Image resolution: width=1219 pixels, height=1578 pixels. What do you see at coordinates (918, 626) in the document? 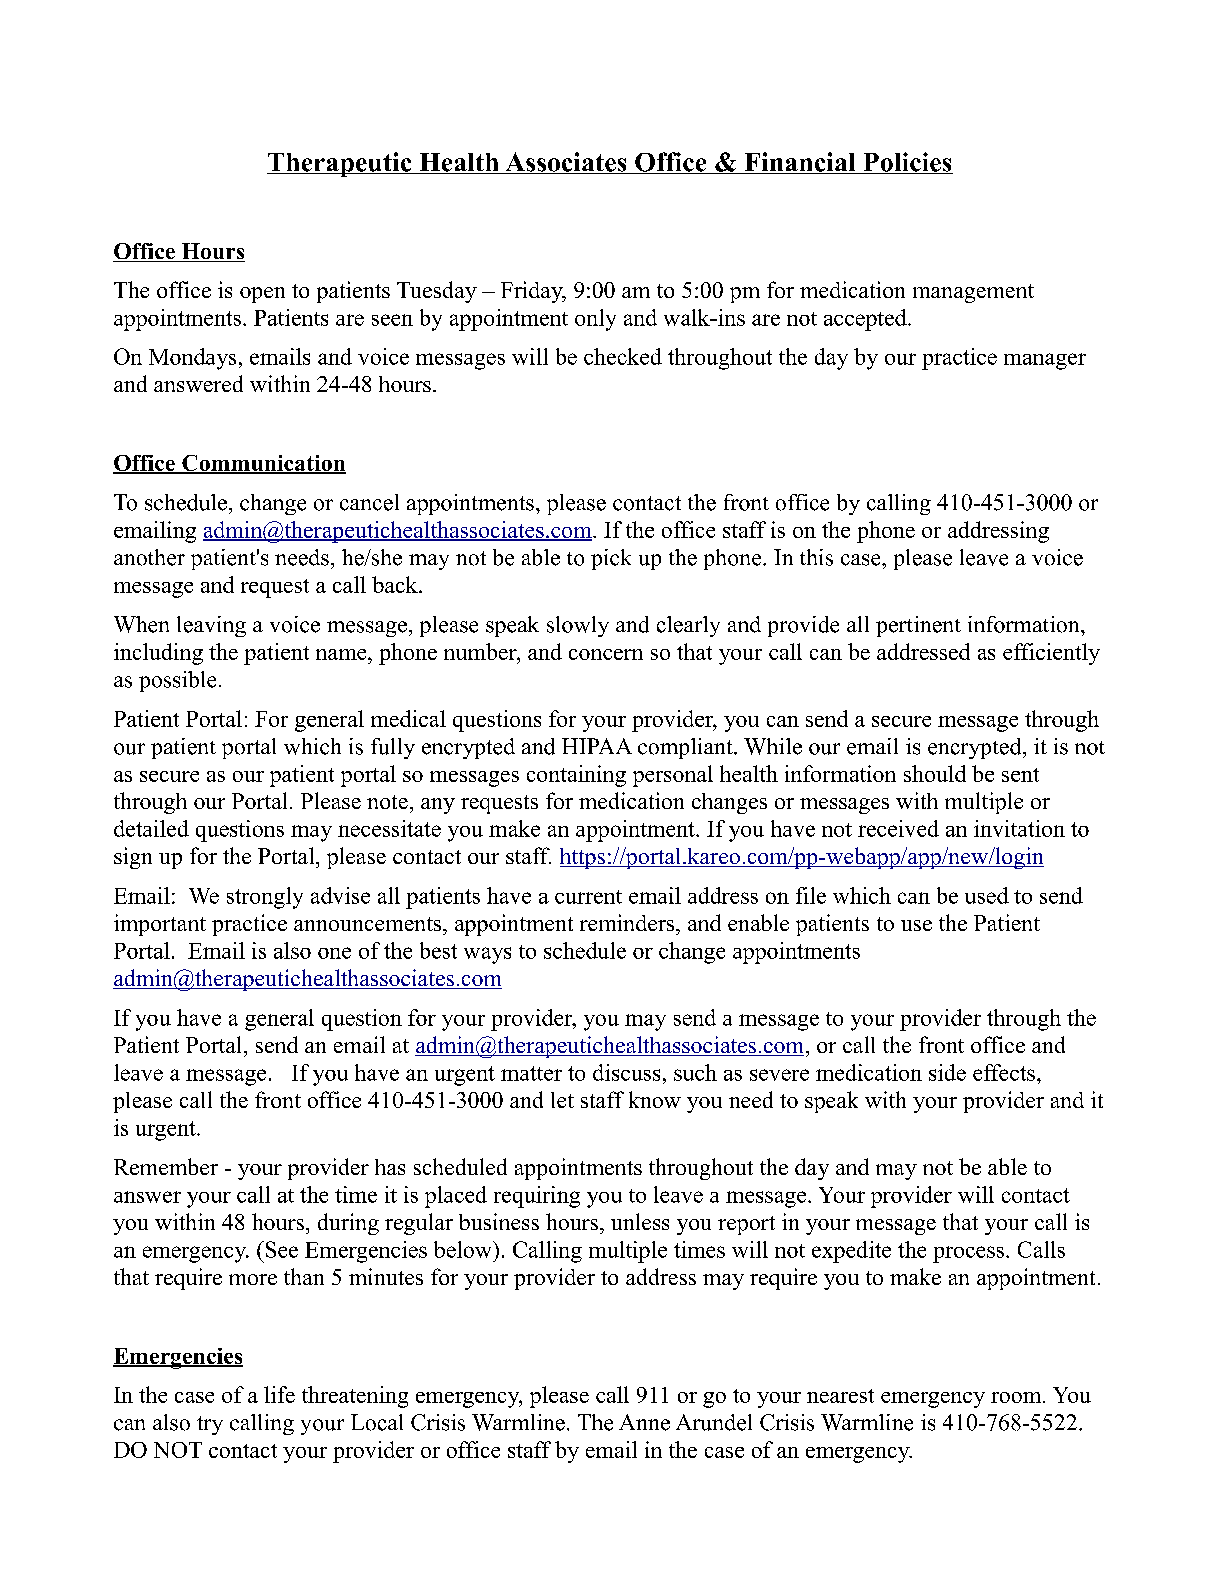
I see `pertinent` at bounding box center [918, 626].
